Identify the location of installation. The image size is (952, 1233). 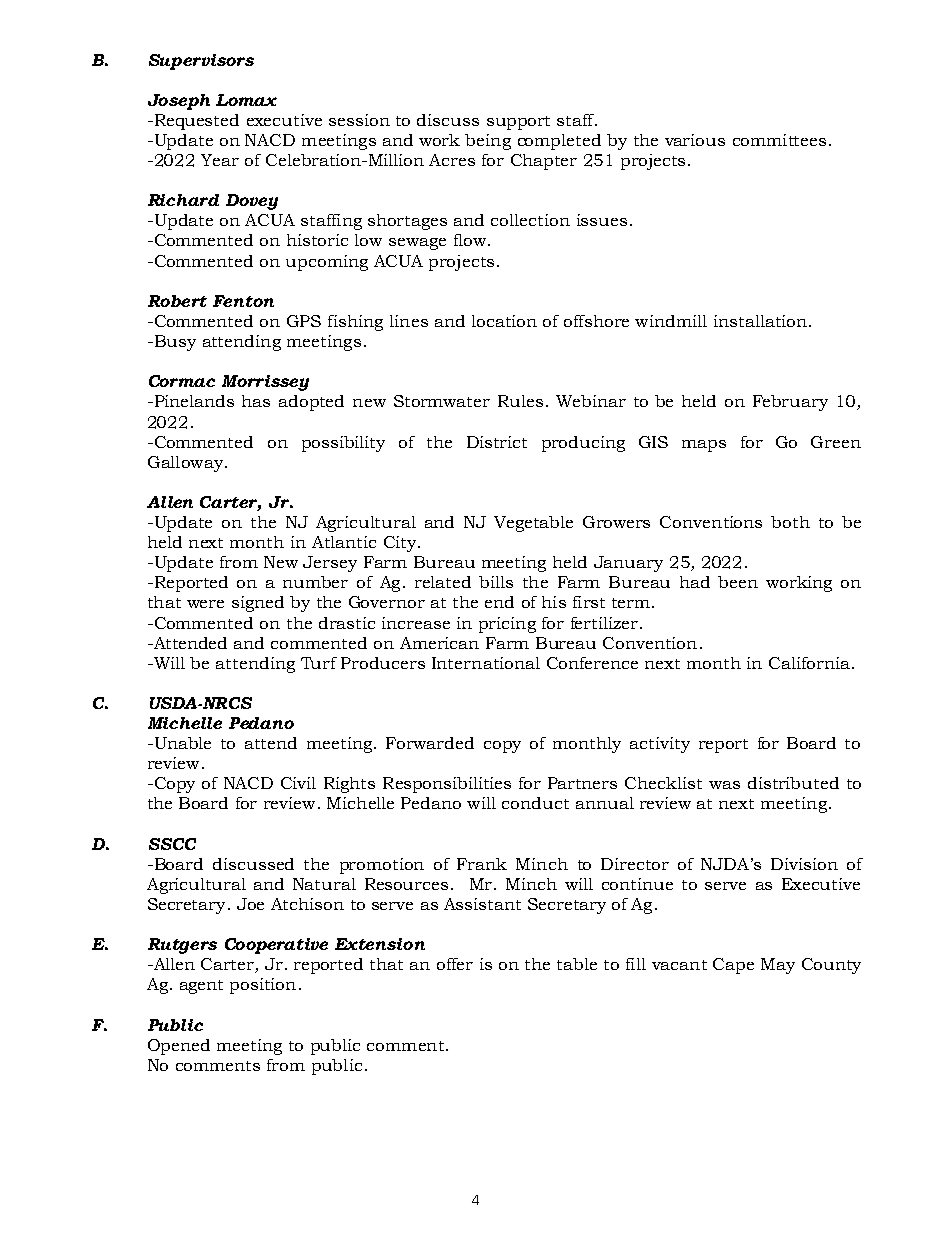
(760, 321).
